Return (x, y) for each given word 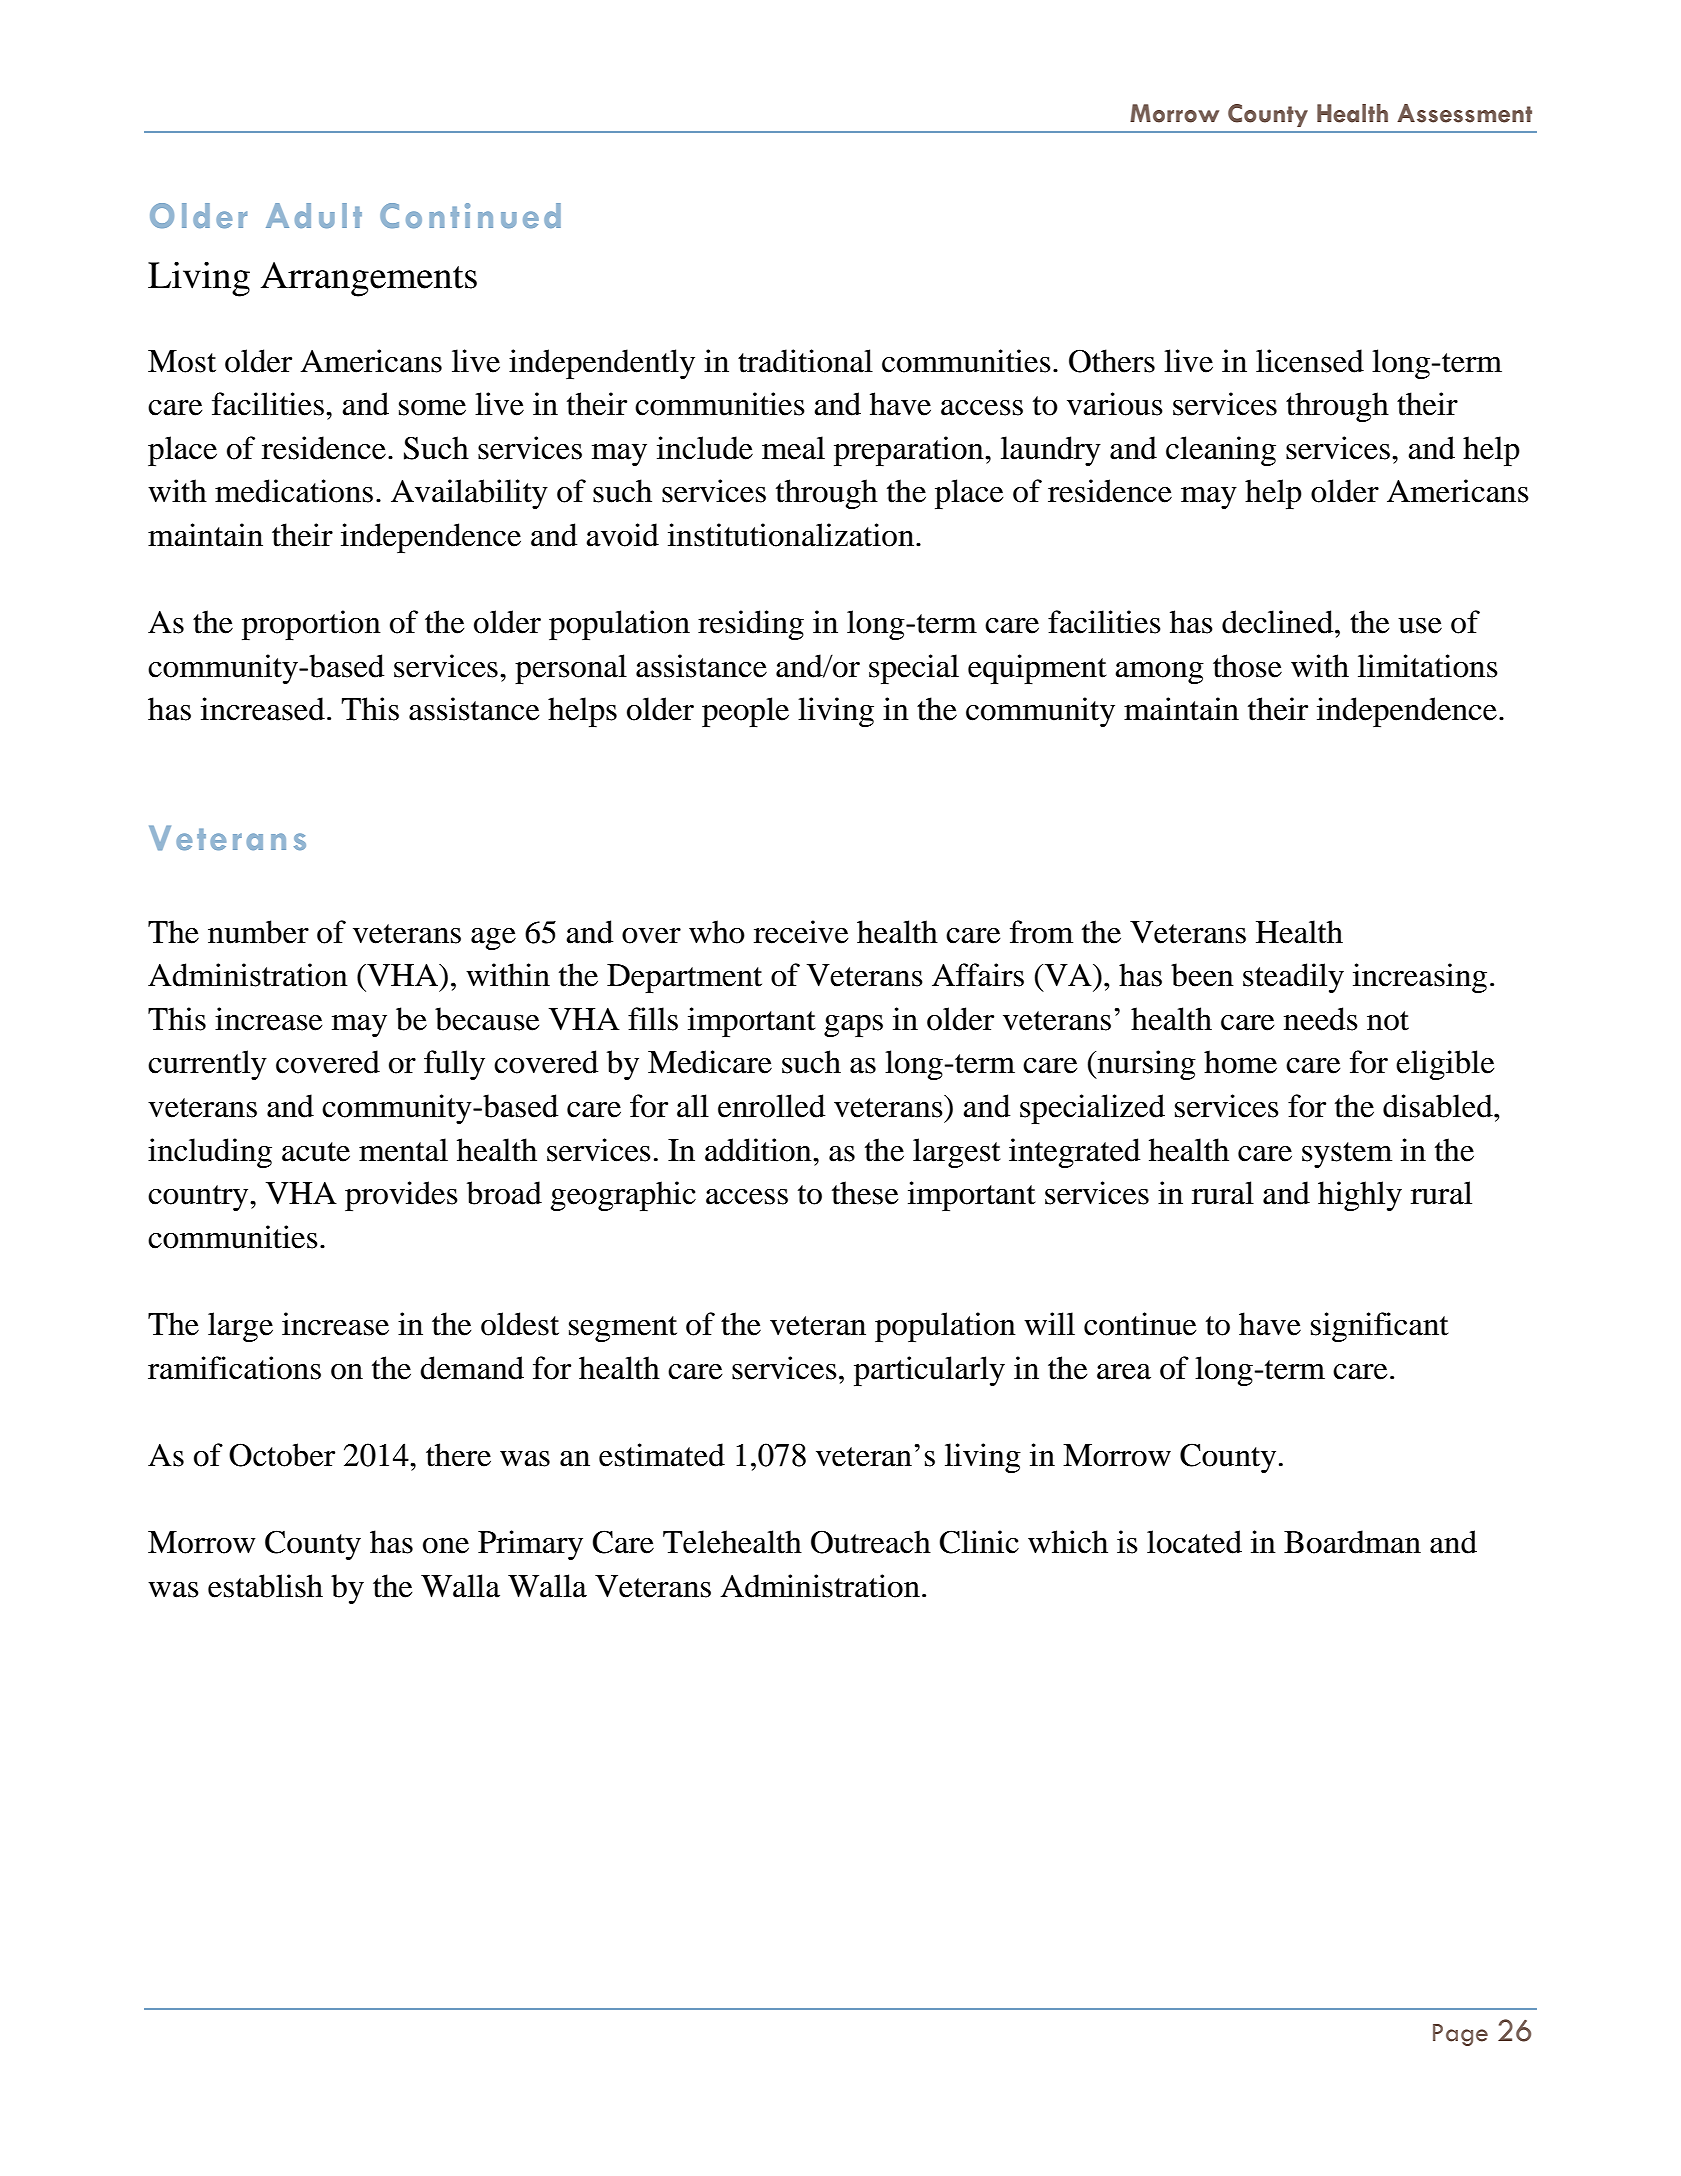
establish (265, 1586)
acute (316, 1152)
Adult (314, 215)
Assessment (1464, 113)
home (1240, 1062)
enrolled (771, 1106)
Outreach (871, 1542)
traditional (805, 361)
